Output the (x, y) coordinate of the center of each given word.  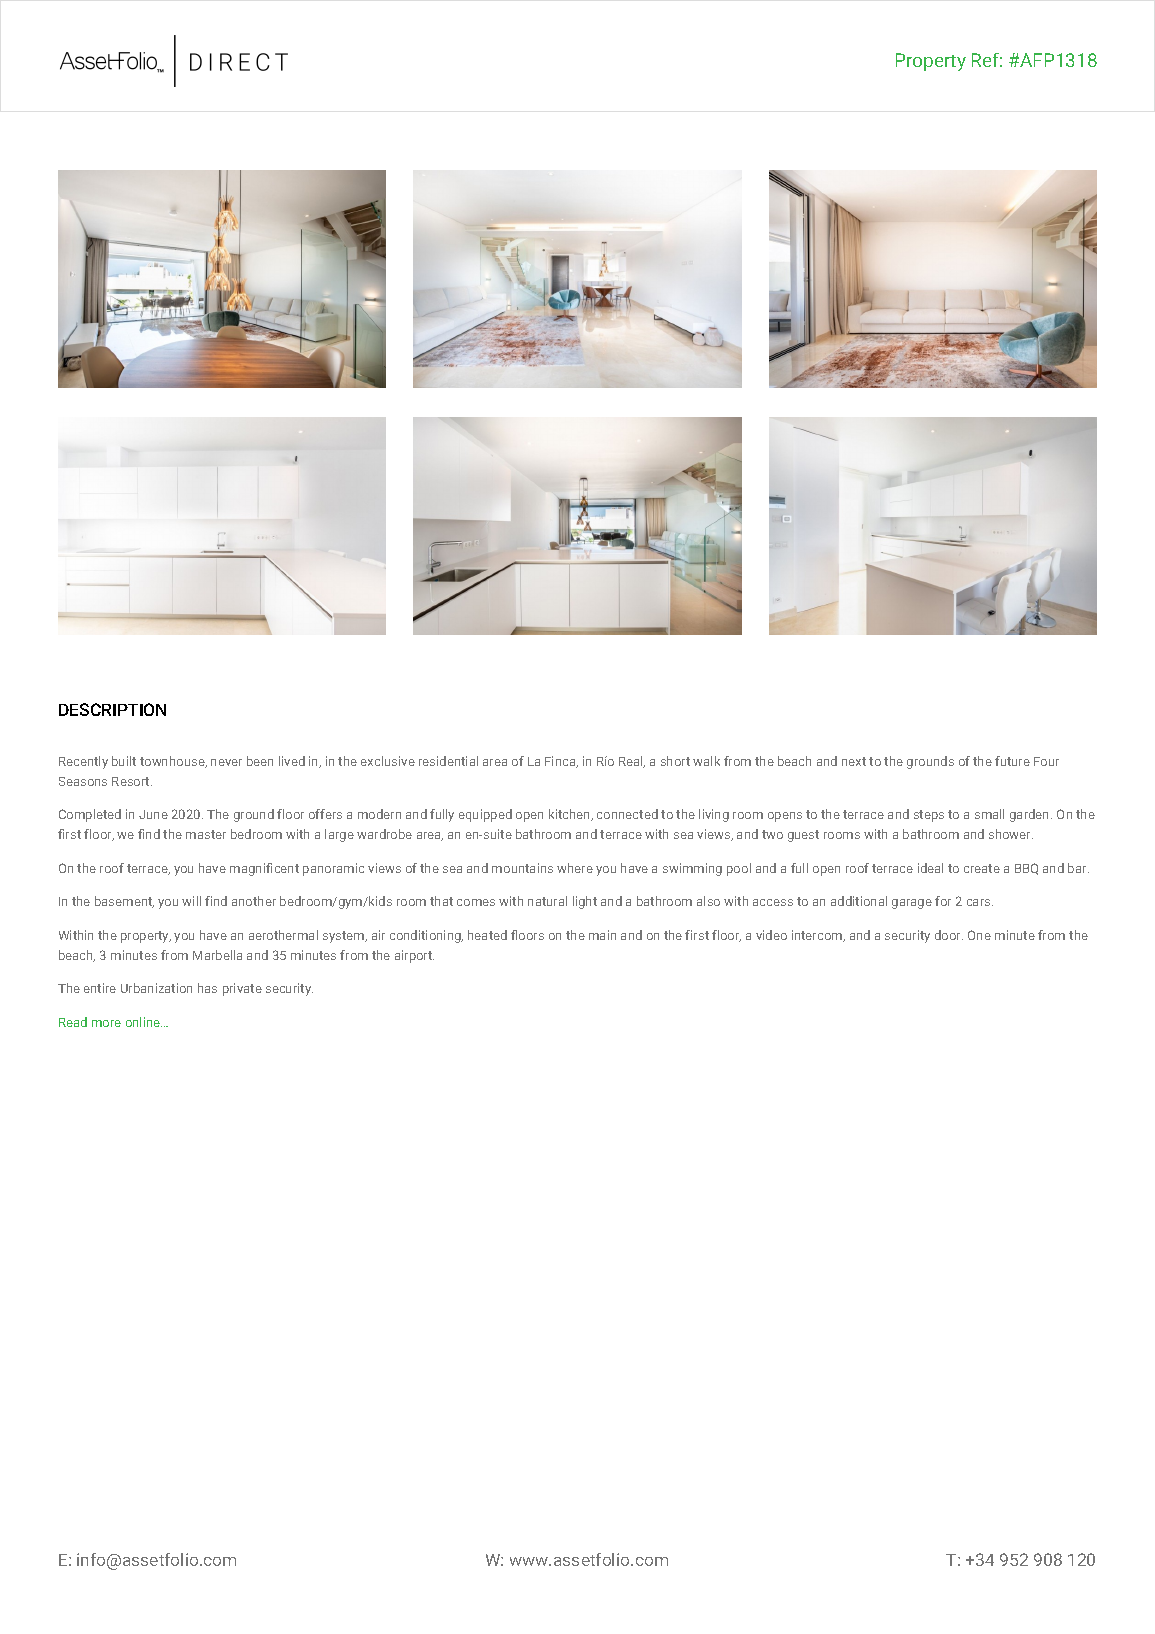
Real (632, 762)
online (144, 1022)
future (1012, 761)
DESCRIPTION (112, 709)
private (242, 989)
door (949, 935)
